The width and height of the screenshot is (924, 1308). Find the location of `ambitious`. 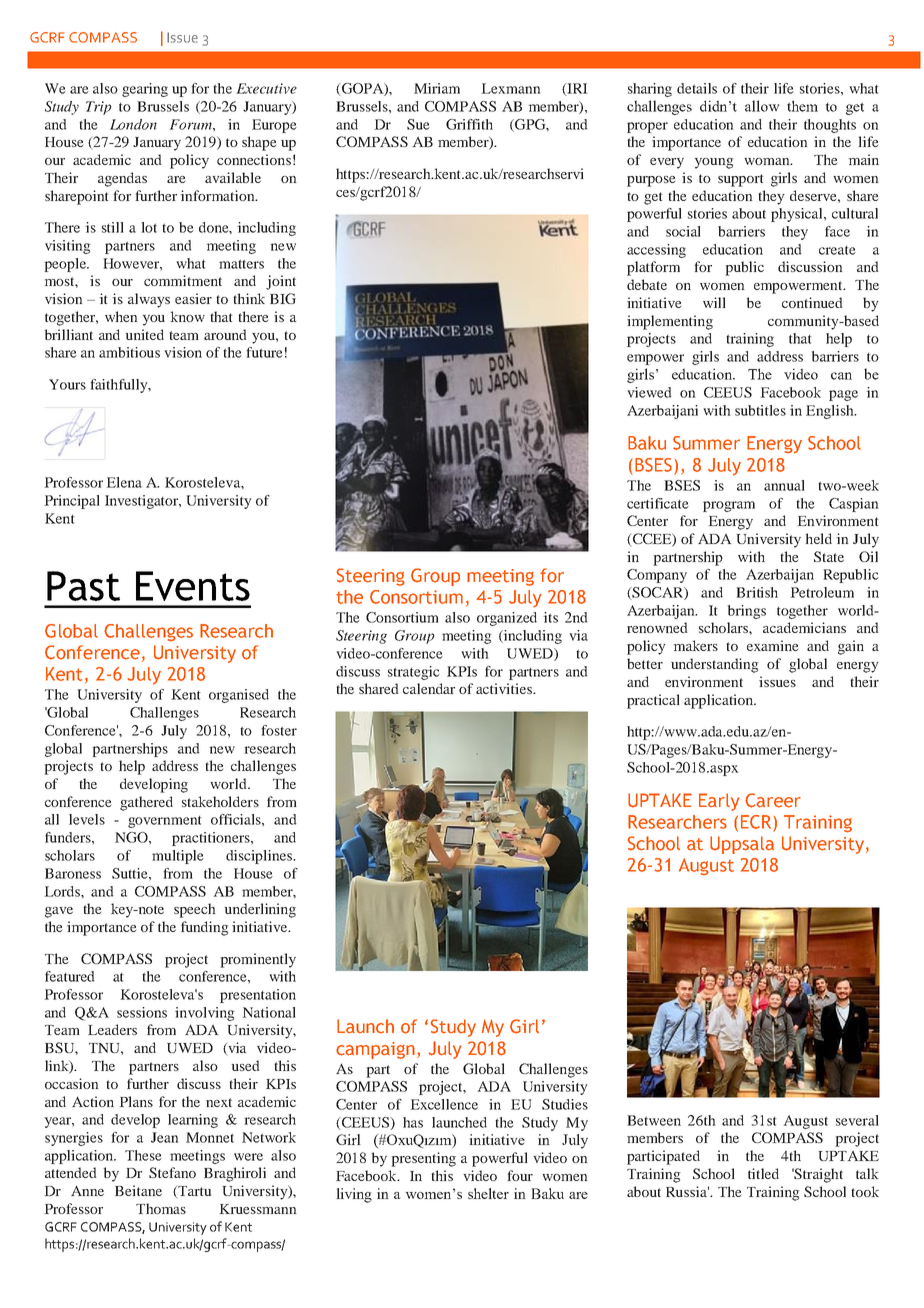

ambitious is located at coordinates (129, 352).
